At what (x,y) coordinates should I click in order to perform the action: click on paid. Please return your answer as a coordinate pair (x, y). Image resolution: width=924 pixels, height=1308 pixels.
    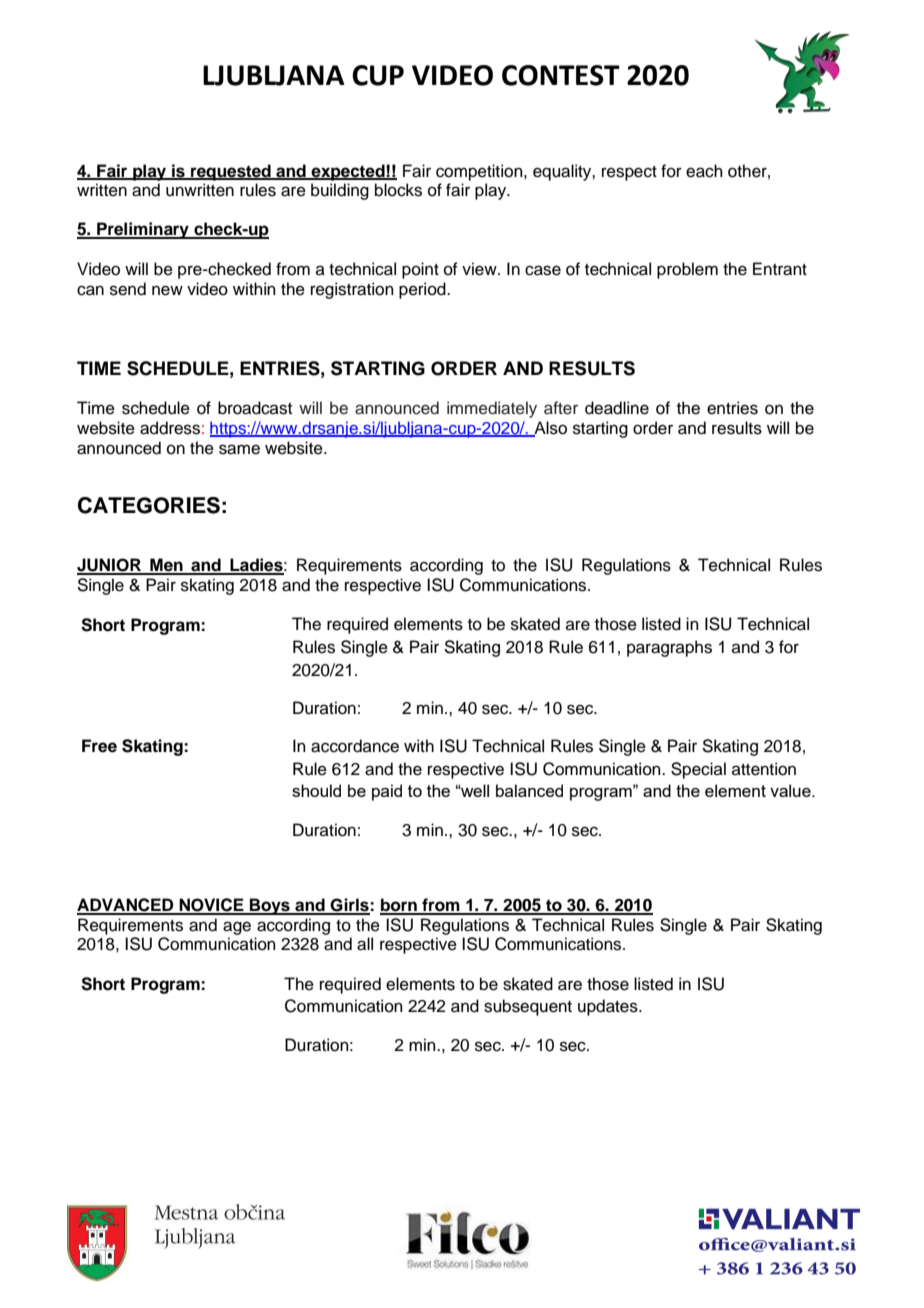
    Looking at the image, I should click on (387, 792).
